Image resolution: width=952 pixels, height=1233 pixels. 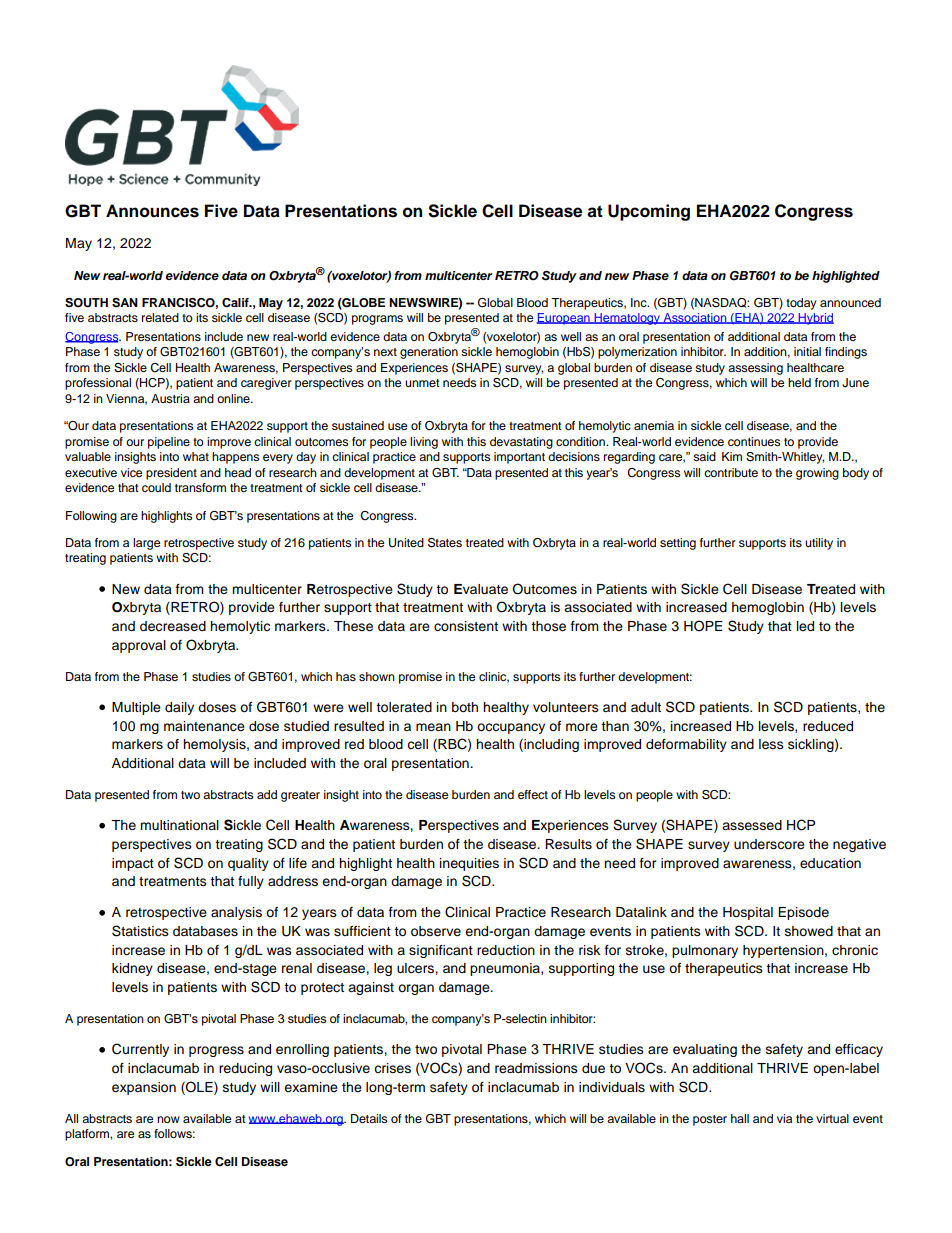 What do you see at coordinates (819, 544) in the screenshot?
I see `utility` at bounding box center [819, 544].
